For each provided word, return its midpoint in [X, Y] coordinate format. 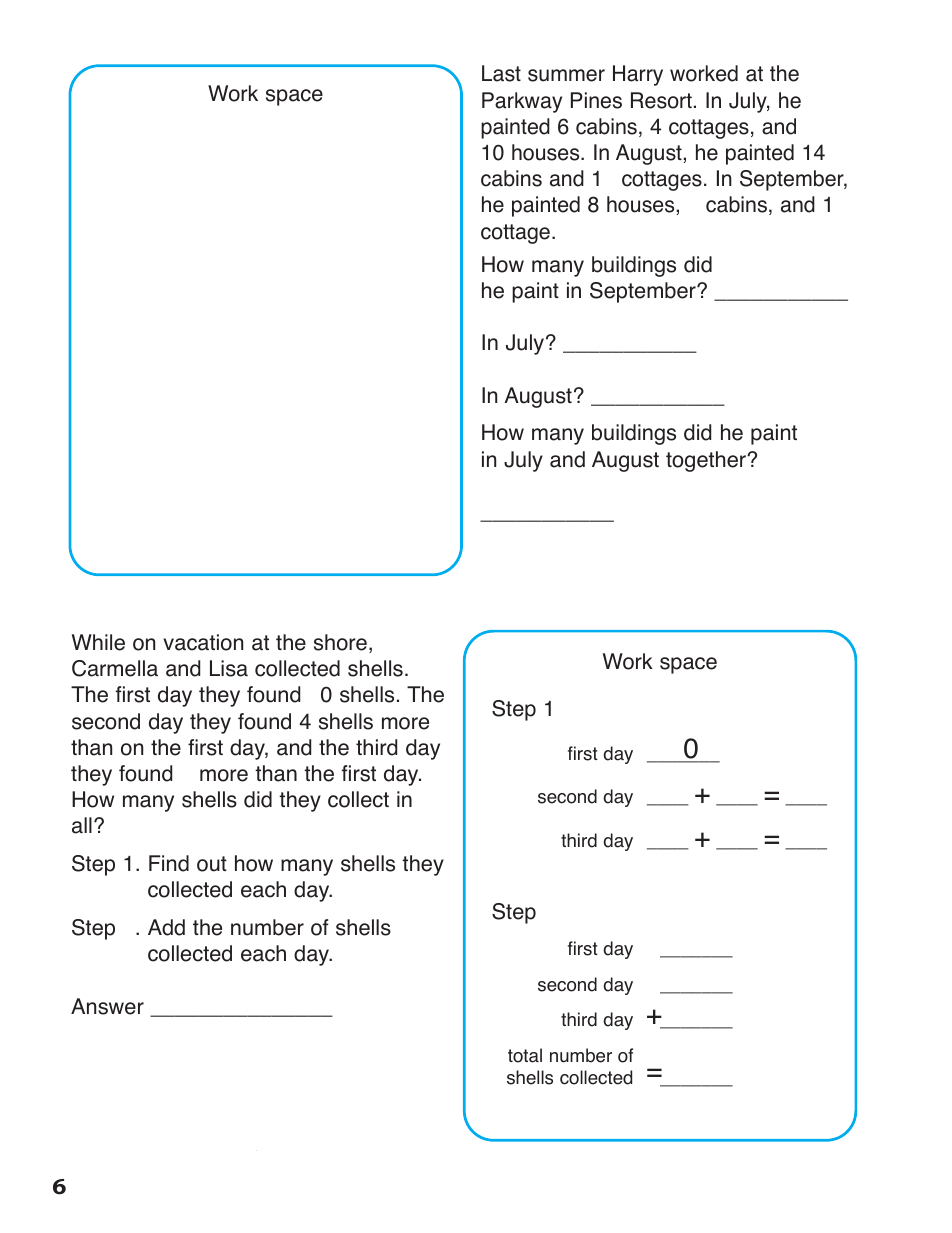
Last [501, 73]
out [212, 864]
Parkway [522, 102]
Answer [107, 1006]
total [525, 1055]
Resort [661, 100]
